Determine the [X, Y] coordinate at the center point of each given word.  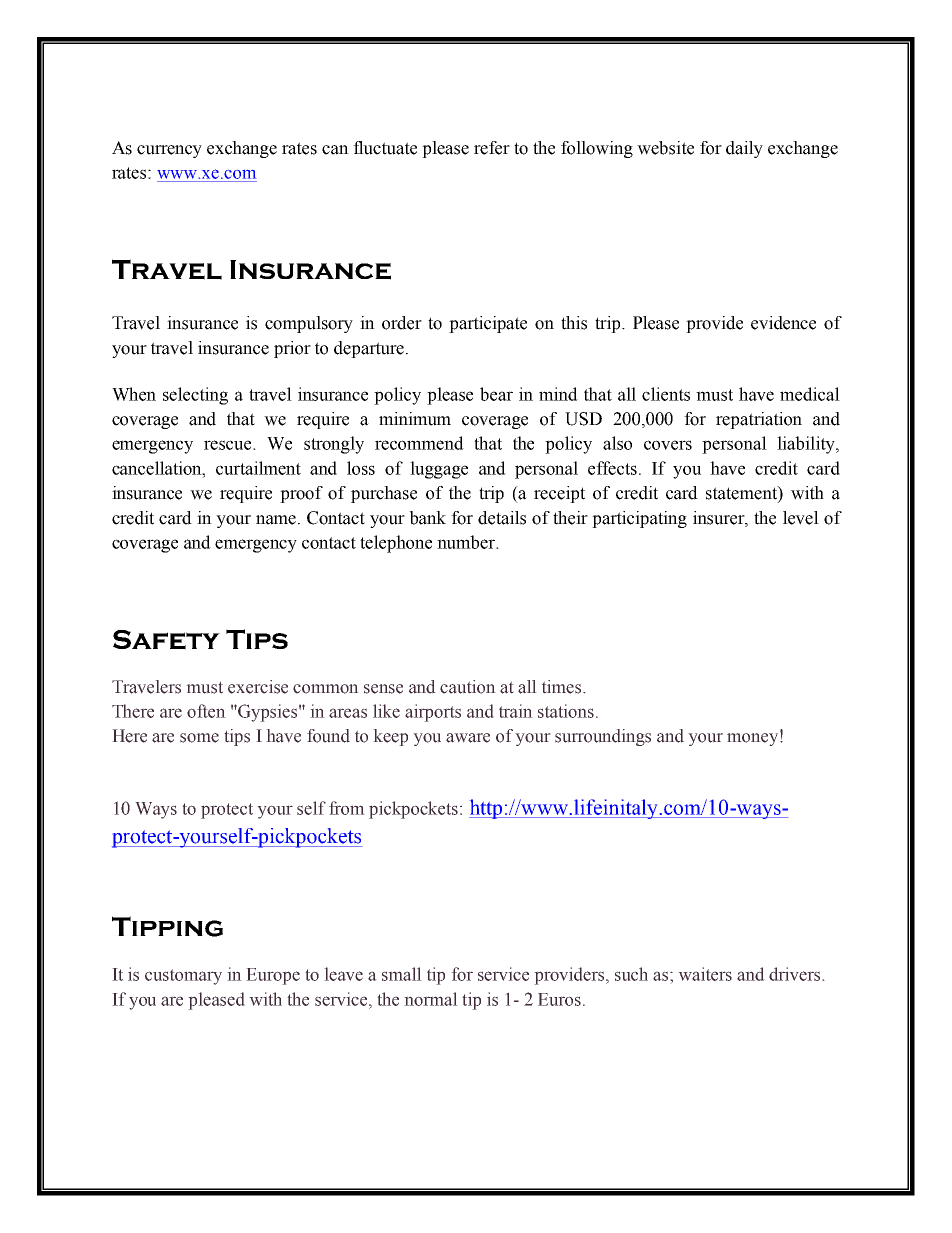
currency [169, 151]
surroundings [603, 737]
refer [492, 148]
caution [468, 687]
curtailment [258, 468]
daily [744, 149]
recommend [419, 443]
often [206, 711]
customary [183, 977]
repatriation [759, 420]
